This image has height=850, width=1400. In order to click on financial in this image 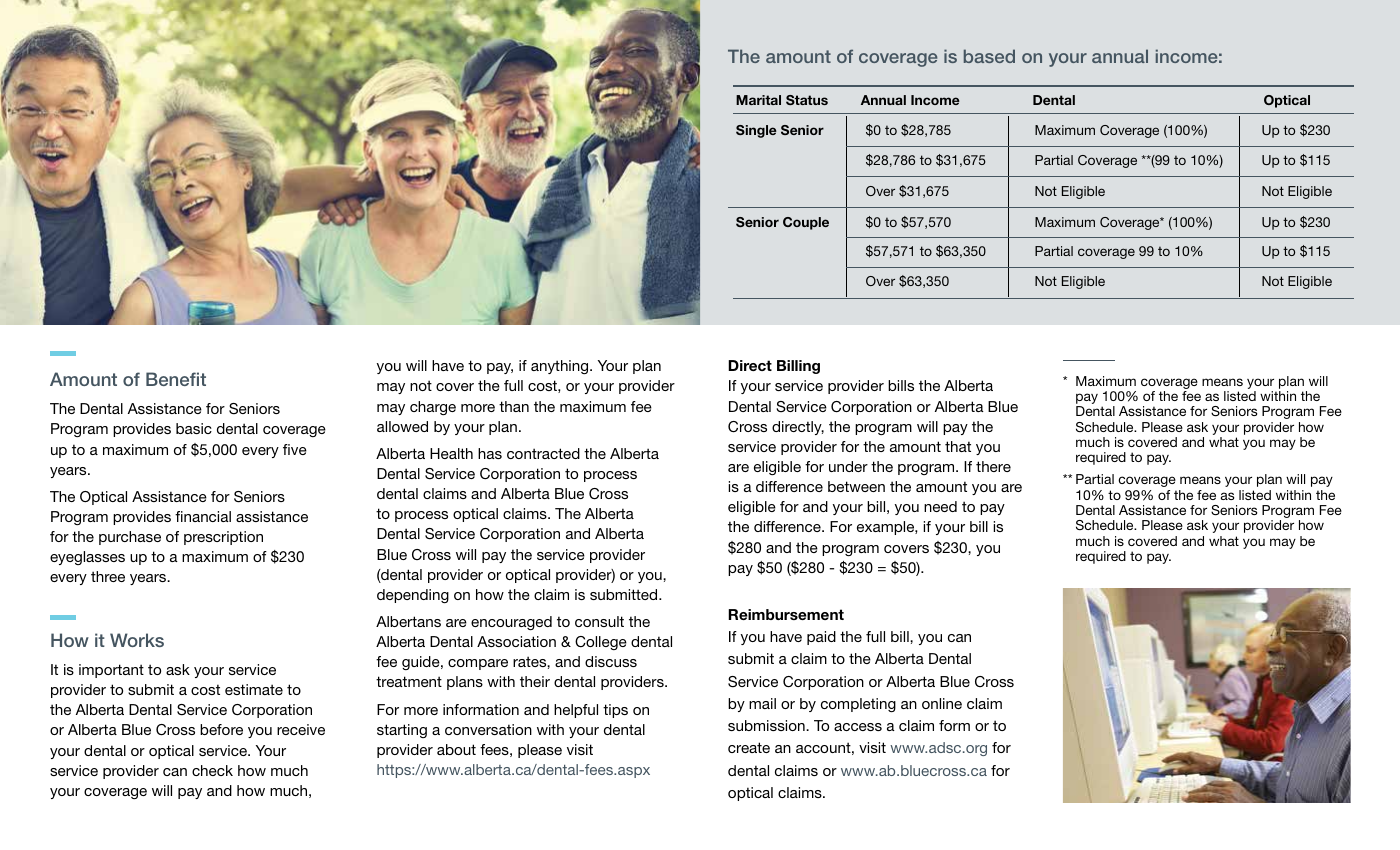, I will do `click(203, 516)`.
